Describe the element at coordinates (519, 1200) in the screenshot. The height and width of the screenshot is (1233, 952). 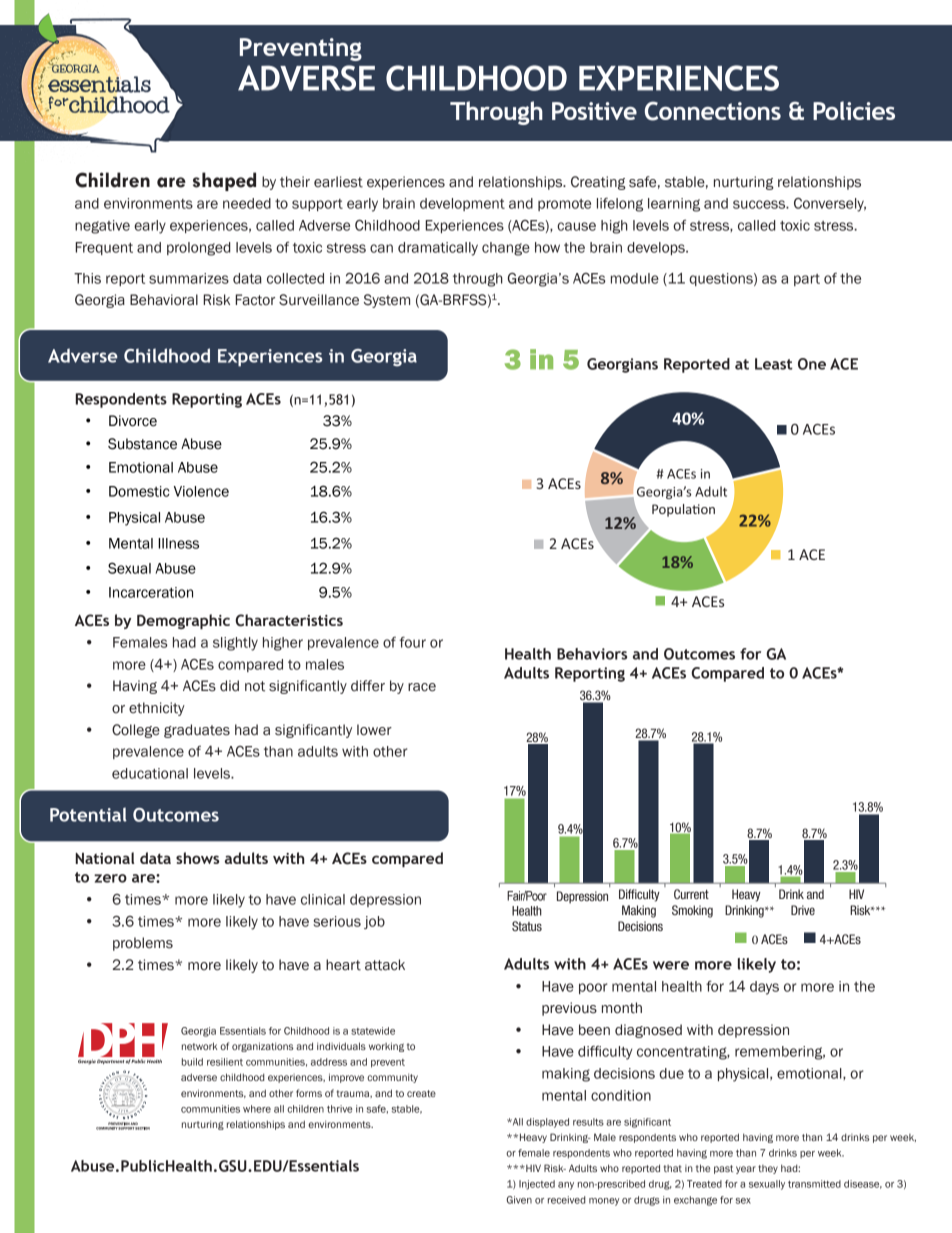
I see `Given` at that location.
